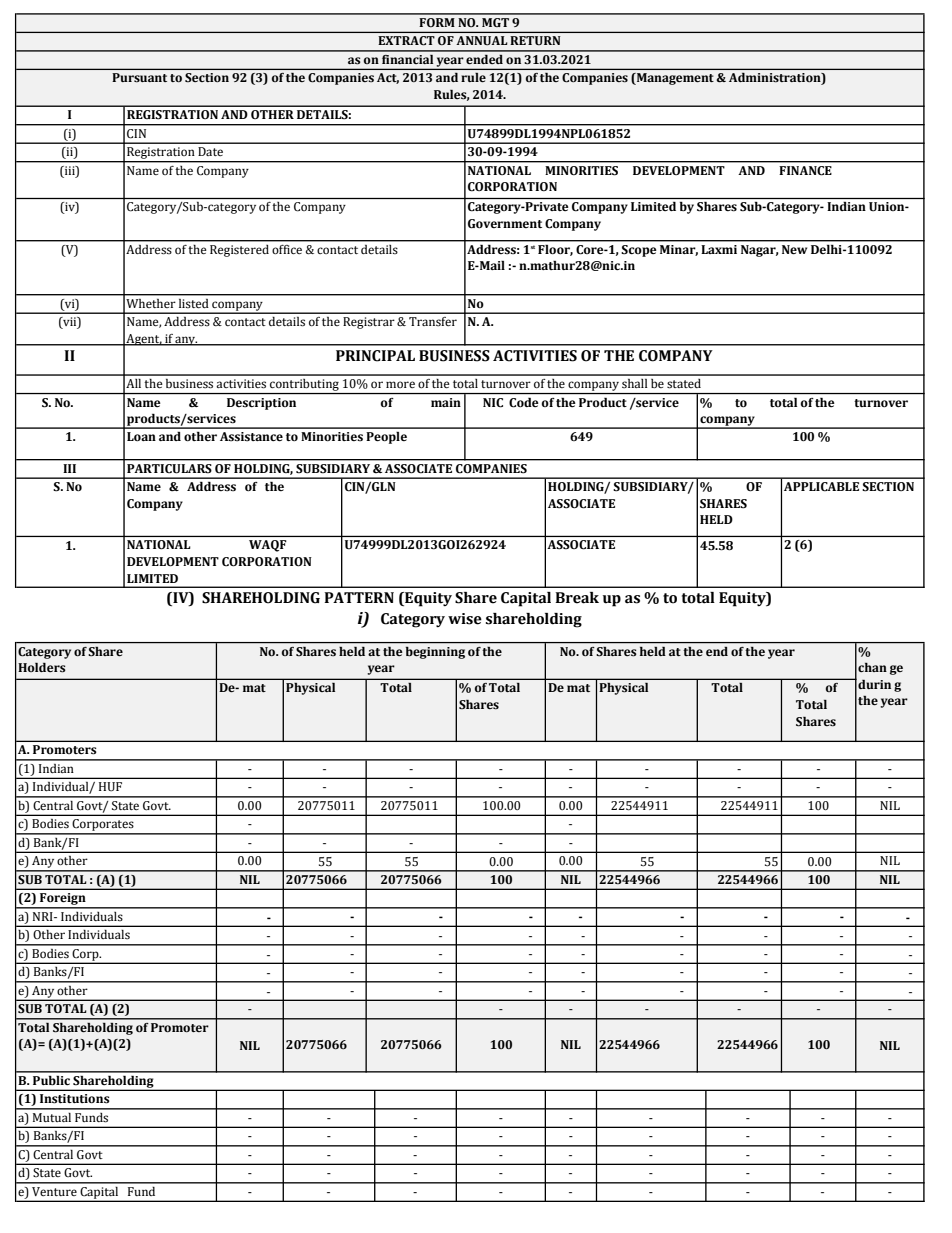  Describe the element at coordinates (406, 40) in the page. I see `EXTRACT` at that location.
